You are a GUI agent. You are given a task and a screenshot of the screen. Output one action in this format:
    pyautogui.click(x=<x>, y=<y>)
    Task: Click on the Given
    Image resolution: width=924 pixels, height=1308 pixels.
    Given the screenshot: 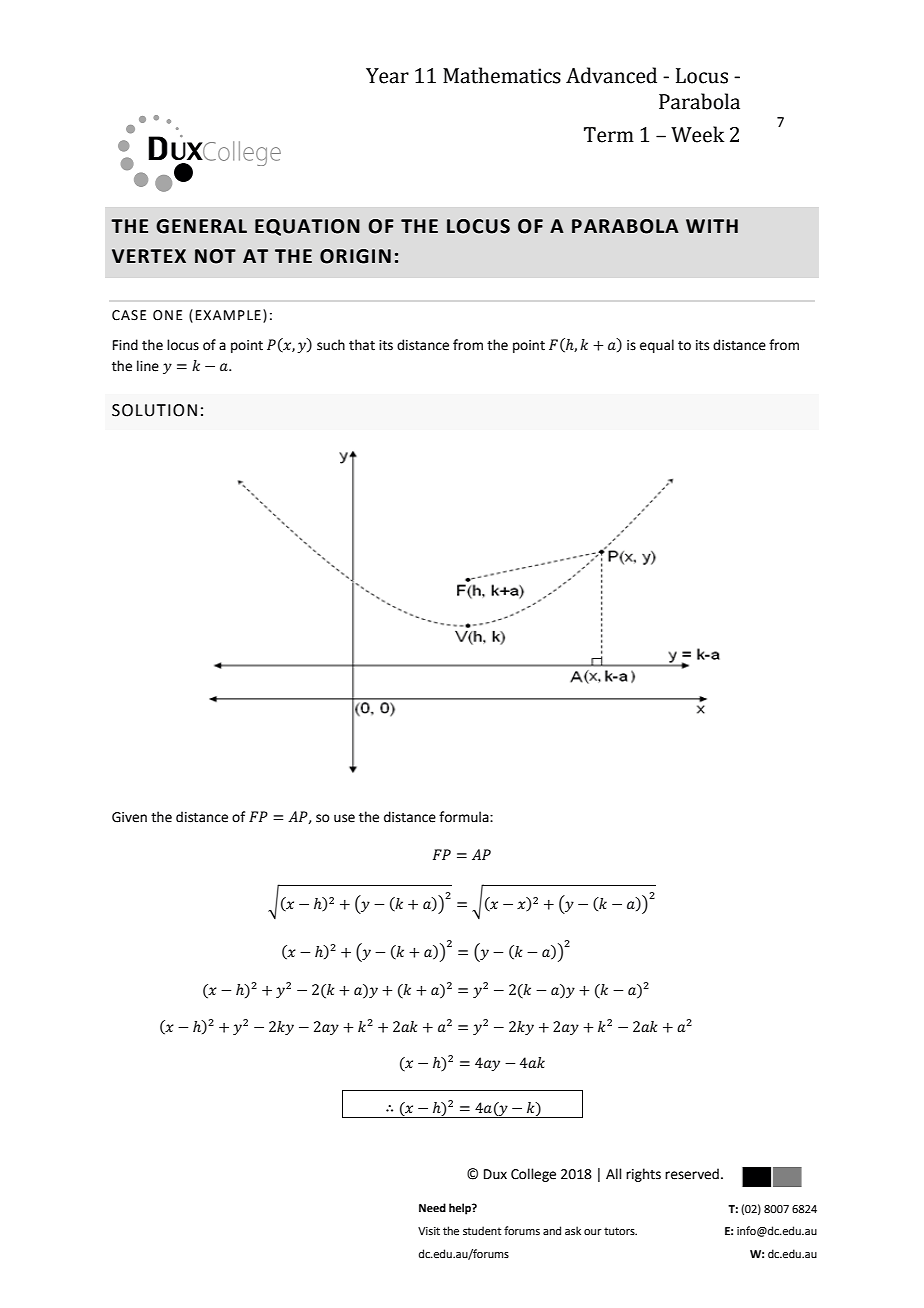 What is the action you would take?
    pyautogui.click(x=129, y=817)
